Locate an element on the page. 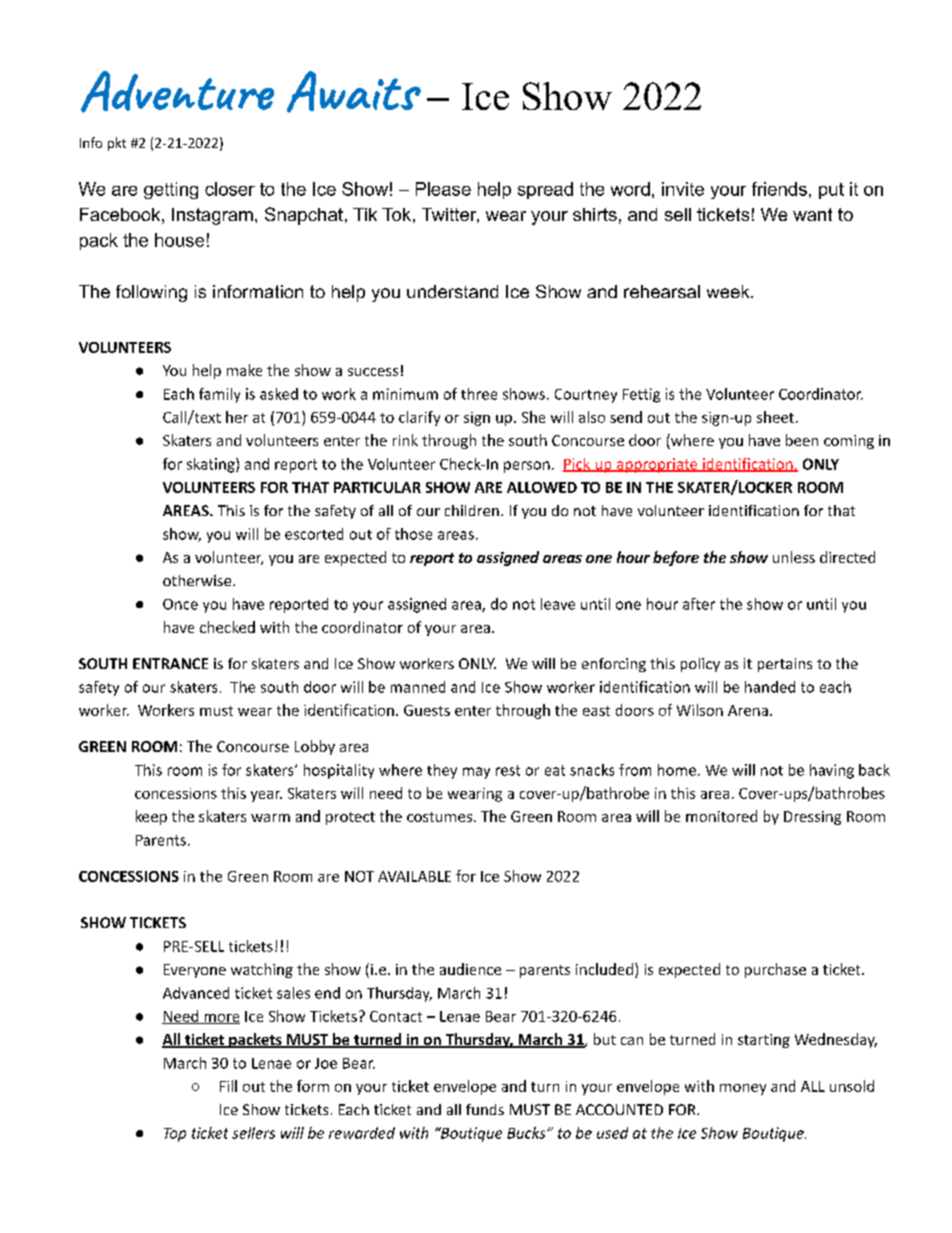  Adventure is located at coordinates (177, 92).
